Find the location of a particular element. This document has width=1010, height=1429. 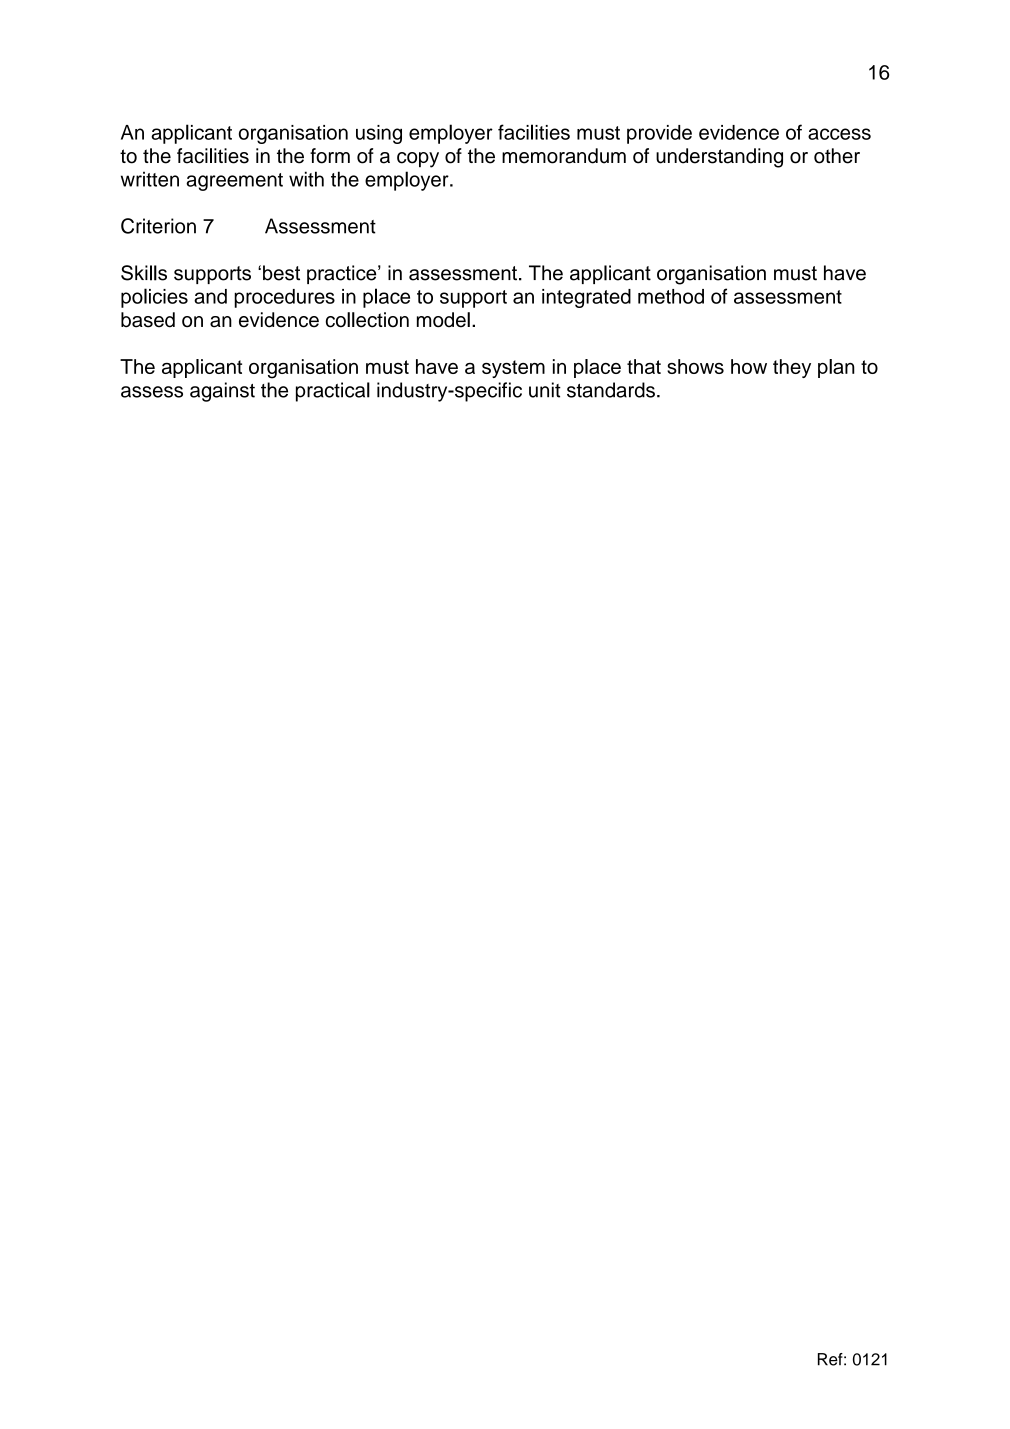

form is located at coordinates (330, 156).
